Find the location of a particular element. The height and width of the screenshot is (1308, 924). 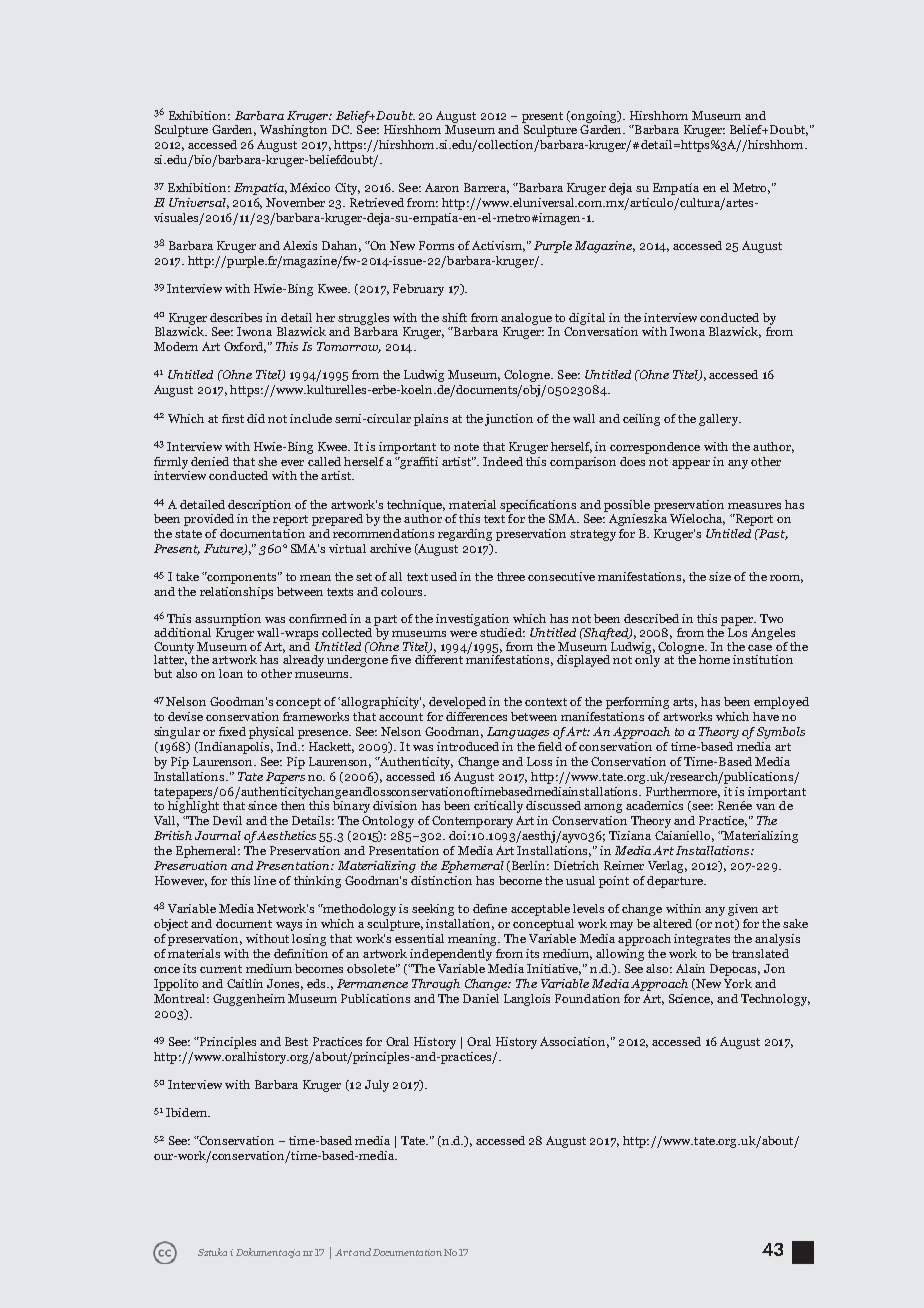

Symbols is located at coordinates (781, 733).
